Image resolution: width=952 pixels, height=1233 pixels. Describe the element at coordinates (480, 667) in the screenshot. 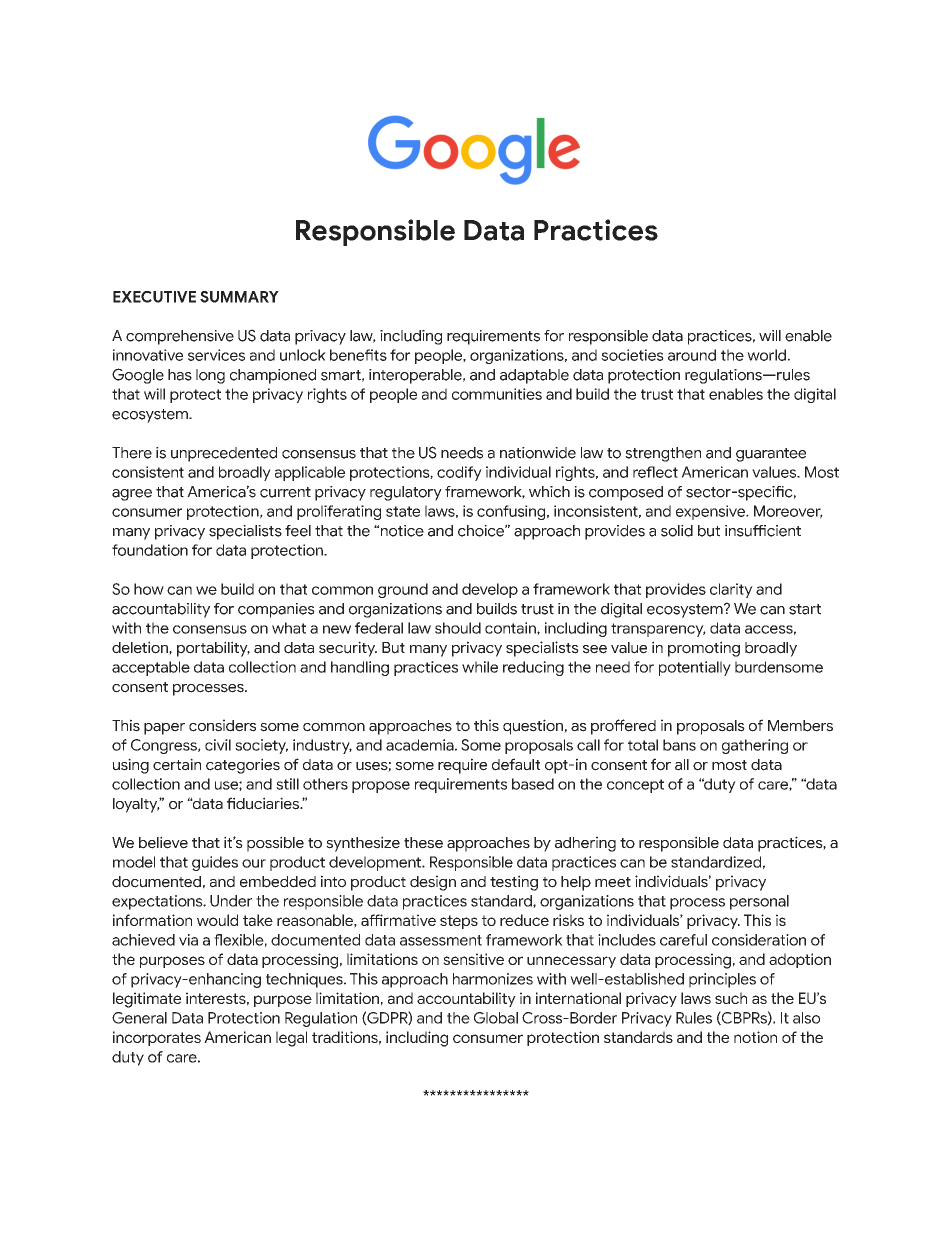

I see `while` at that location.
